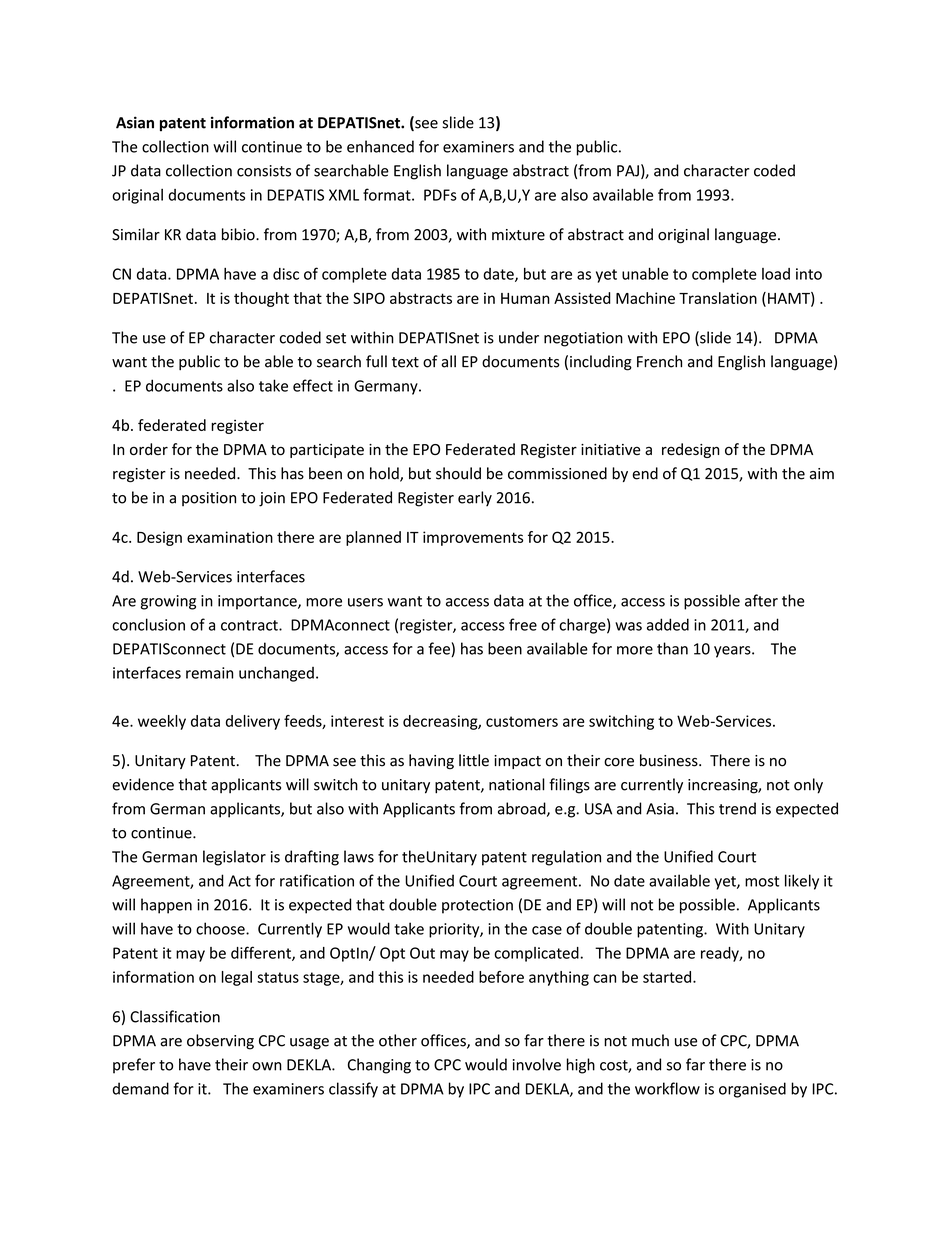 Image resolution: width=952 pixels, height=1233 pixels. I want to click on examination, so click(230, 537).
